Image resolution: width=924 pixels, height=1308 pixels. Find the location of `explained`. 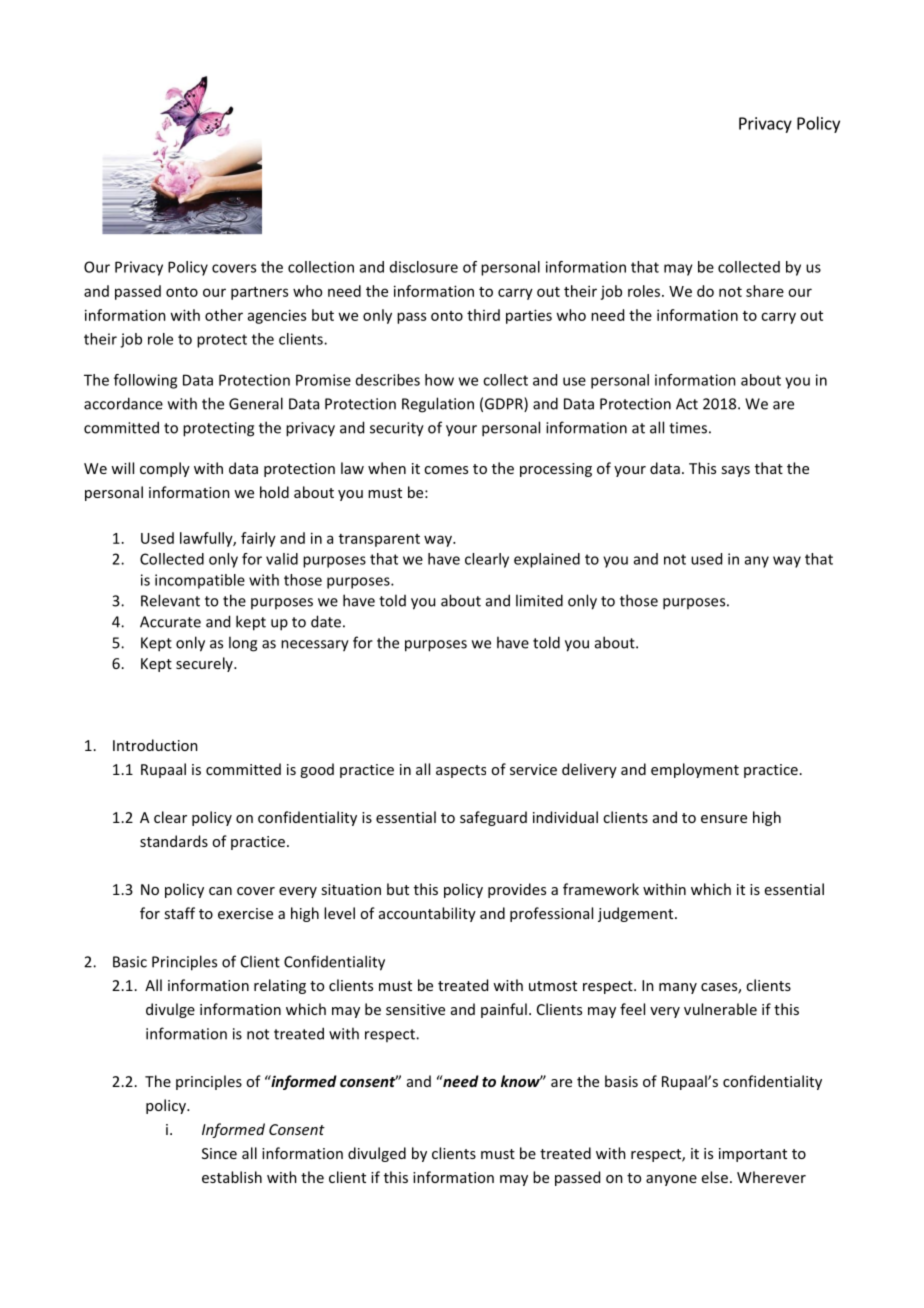

explained is located at coordinates (547, 560).
